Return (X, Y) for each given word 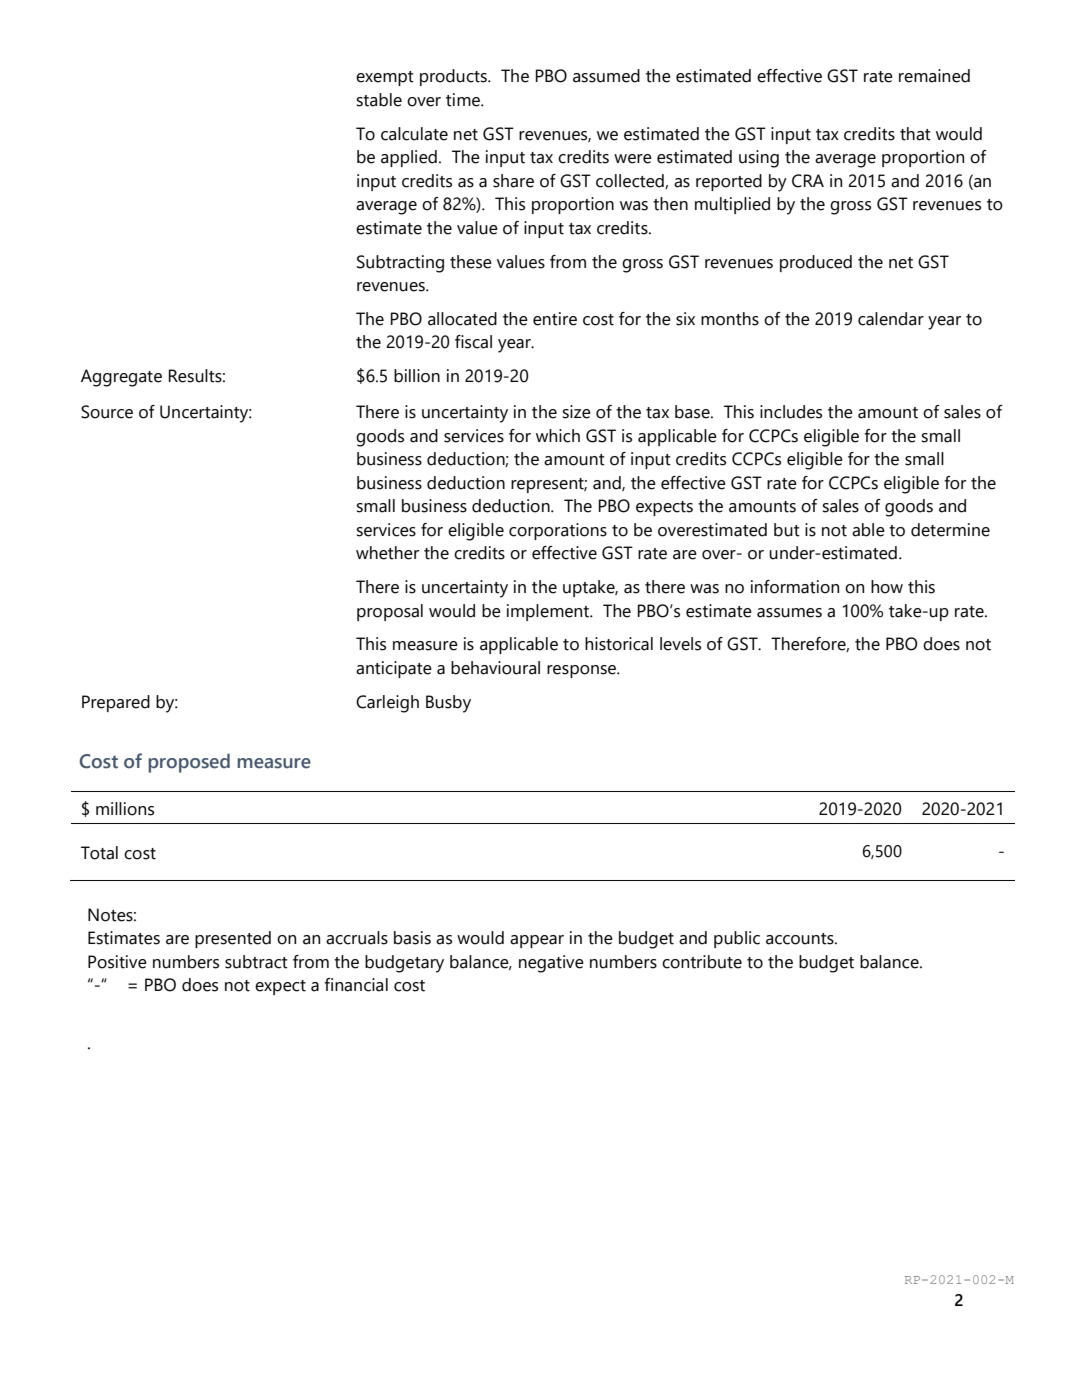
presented (233, 939)
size (576, 412)
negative (551, 964)
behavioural (495, 668)
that (915, 134)
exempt (385, 78)
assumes (789, 613)
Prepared (116, 703)
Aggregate (121, 378)
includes (791, 412)
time (464, 100)
